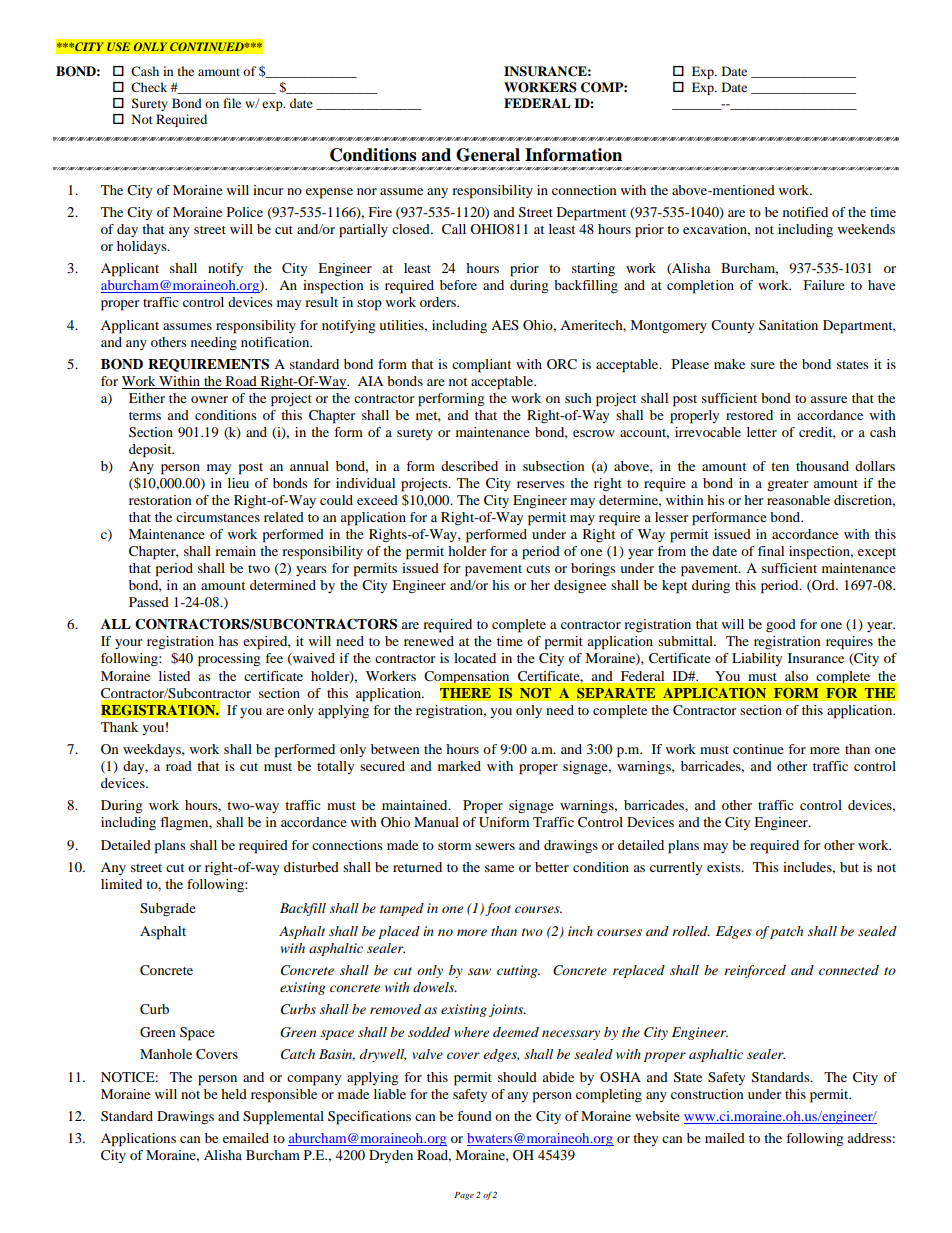 This page has width=952, height=1233. I want to click on sewers, so click(495, 846).
